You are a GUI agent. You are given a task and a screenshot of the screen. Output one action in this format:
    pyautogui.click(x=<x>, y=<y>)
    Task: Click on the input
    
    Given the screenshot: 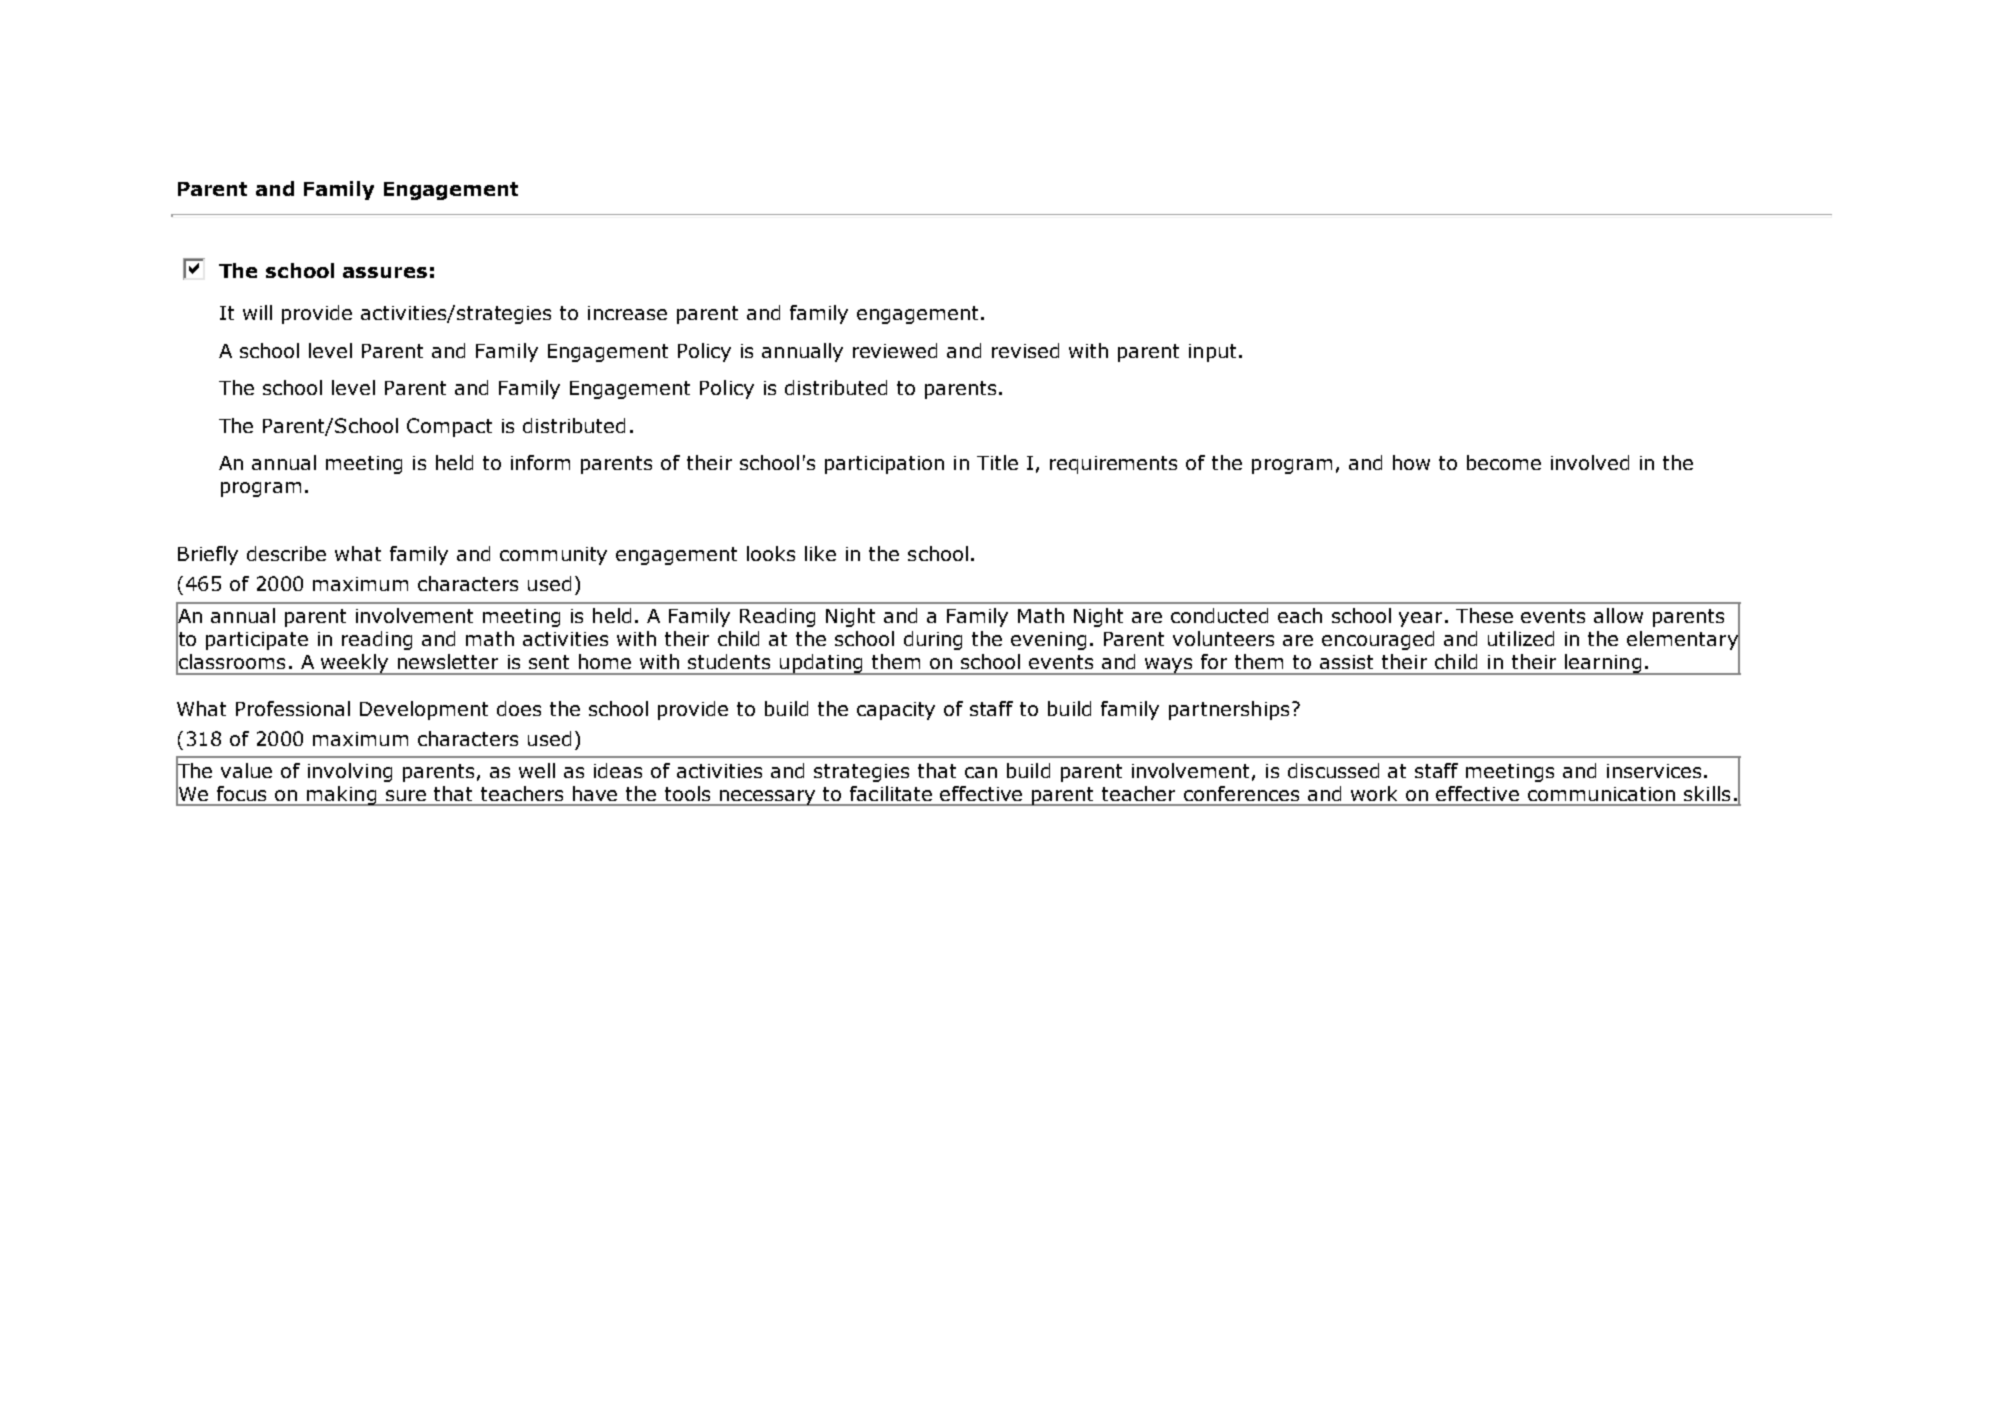 What is the action you would take?
    pyautogui.click(x=1212, y=353)
